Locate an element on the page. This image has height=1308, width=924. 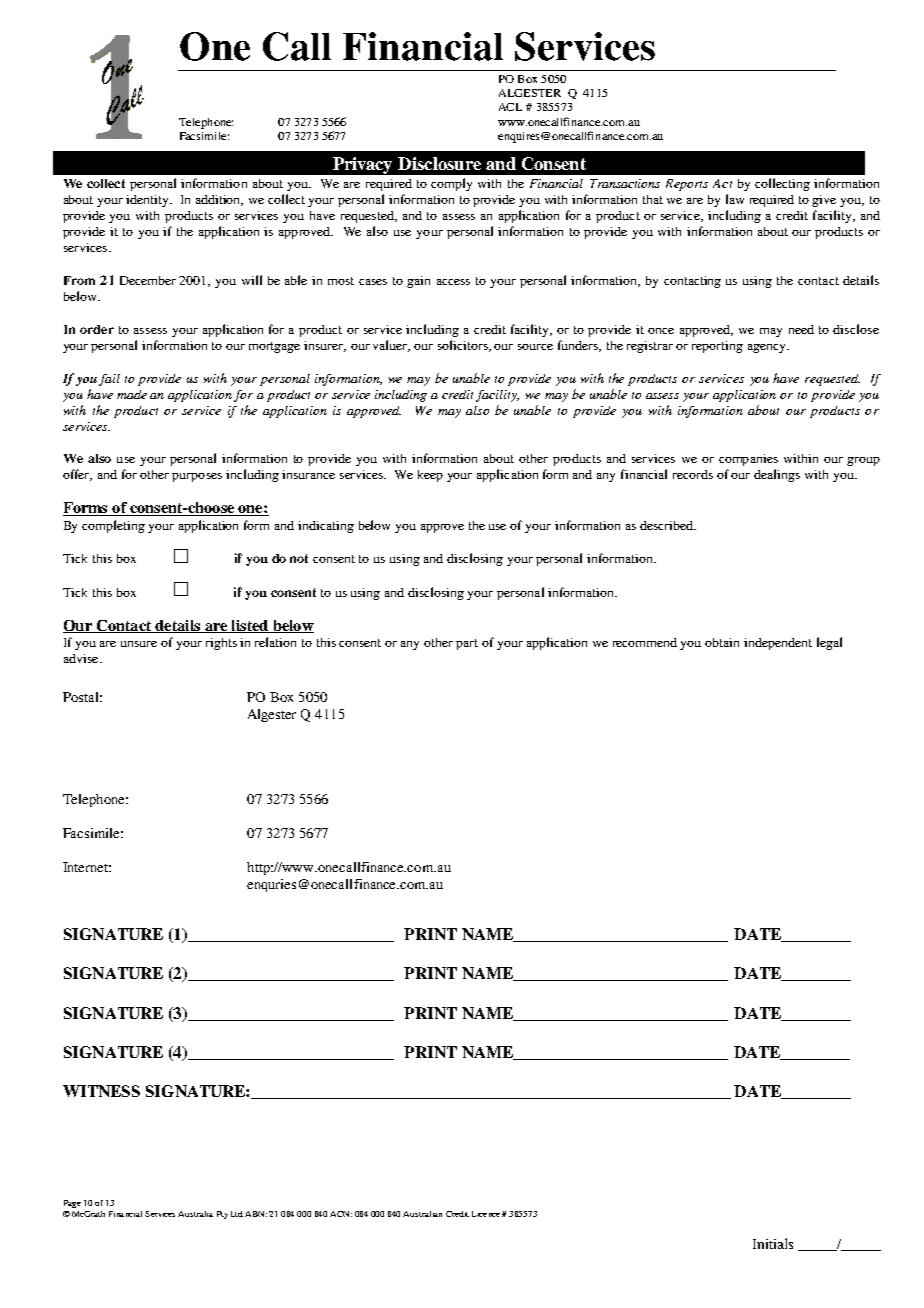
ACN is located at coordinates (341, 1214).
